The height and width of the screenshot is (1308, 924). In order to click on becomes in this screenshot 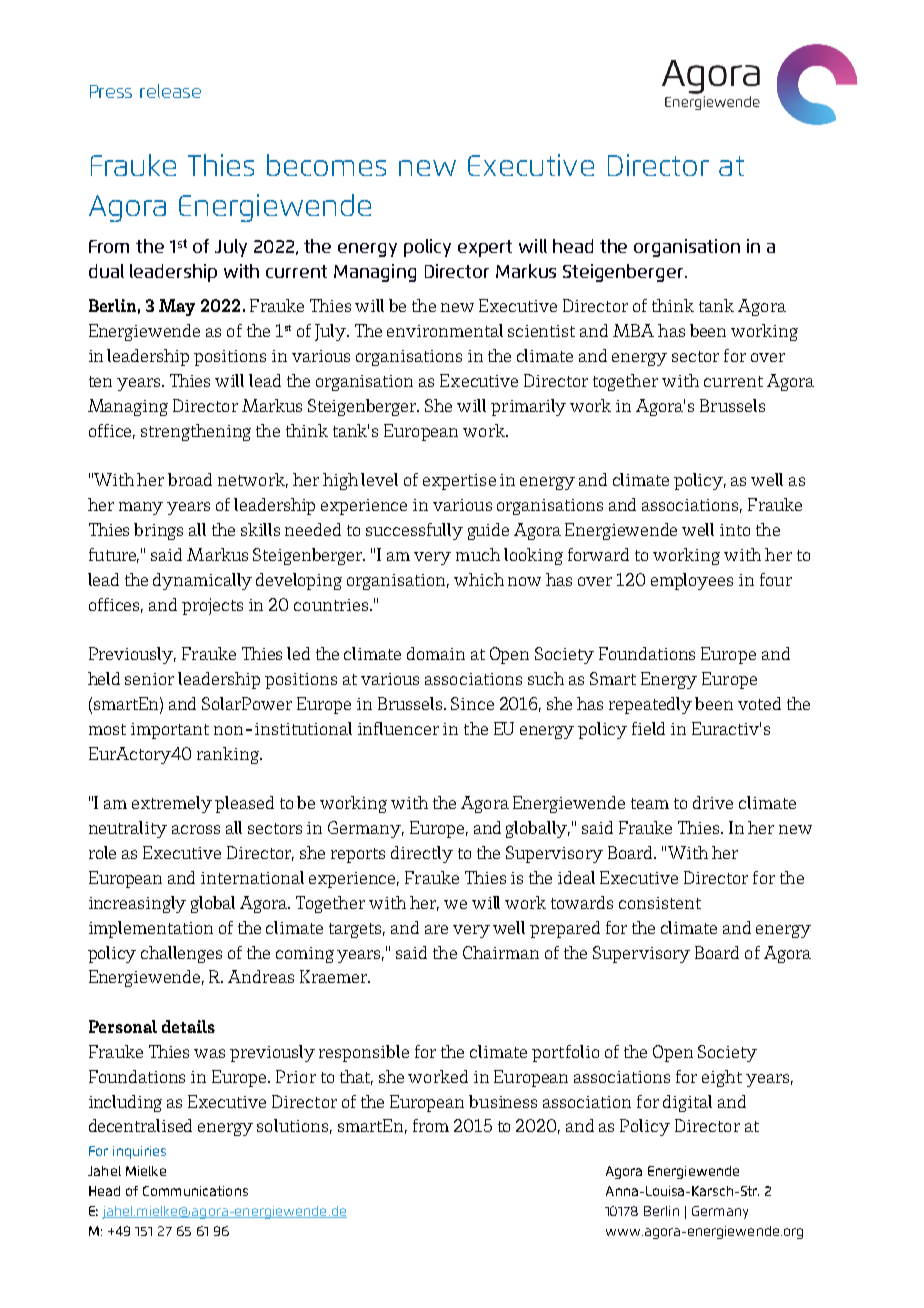, I will do `click(326, 165)`.
